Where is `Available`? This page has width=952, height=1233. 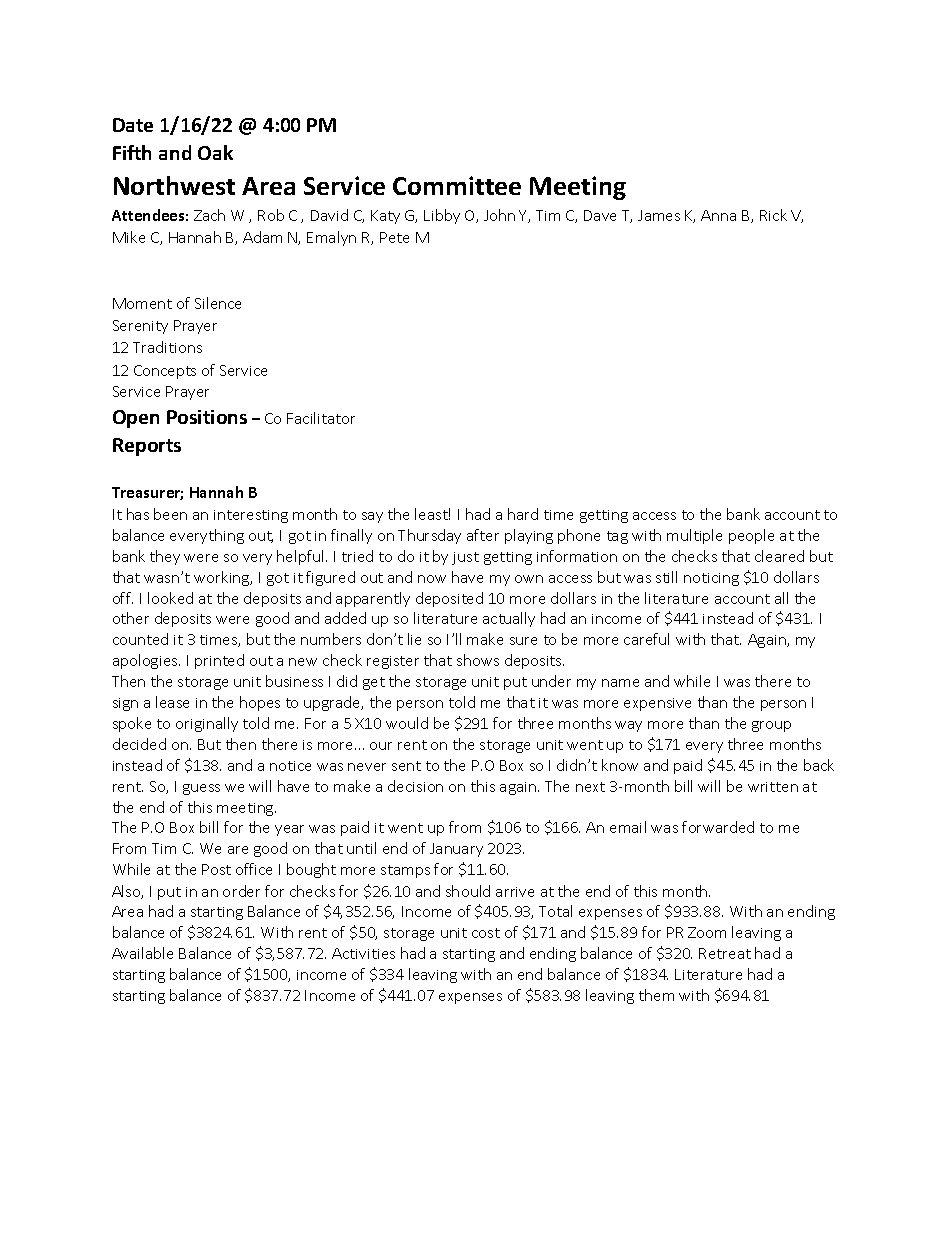 Available is located at coordinates (142, 953).
